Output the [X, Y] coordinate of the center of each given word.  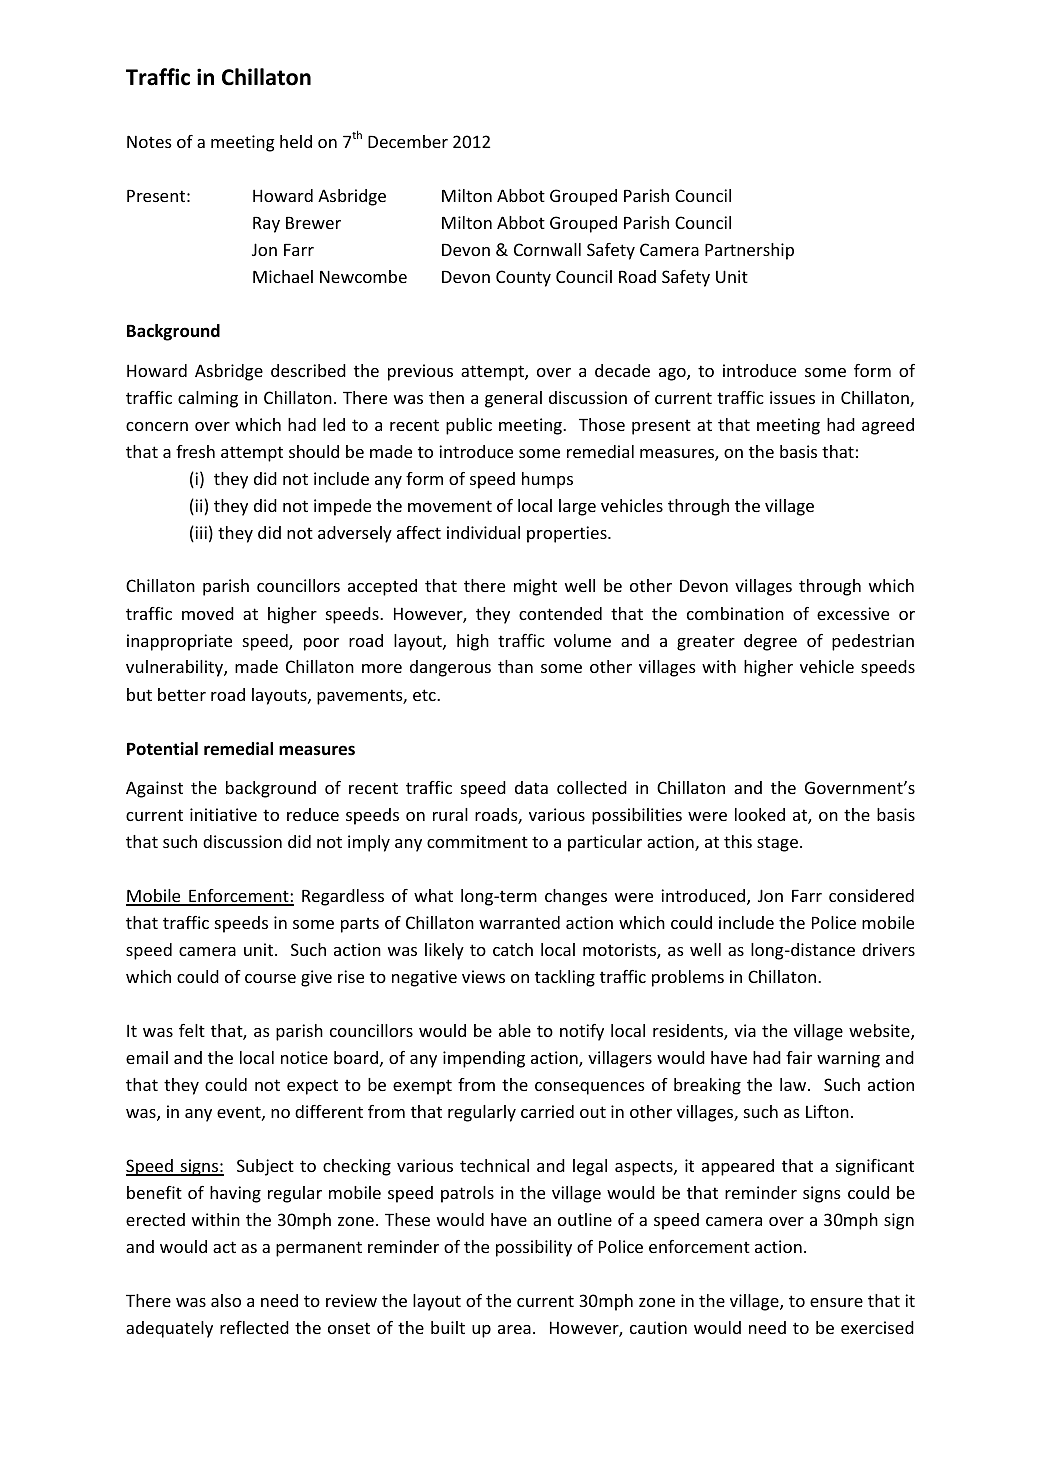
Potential [162, 749]
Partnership [749, 251]
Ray [266, 225]
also [226, 1300]
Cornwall [547, 249]
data [531, 787]
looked [760, 814]
